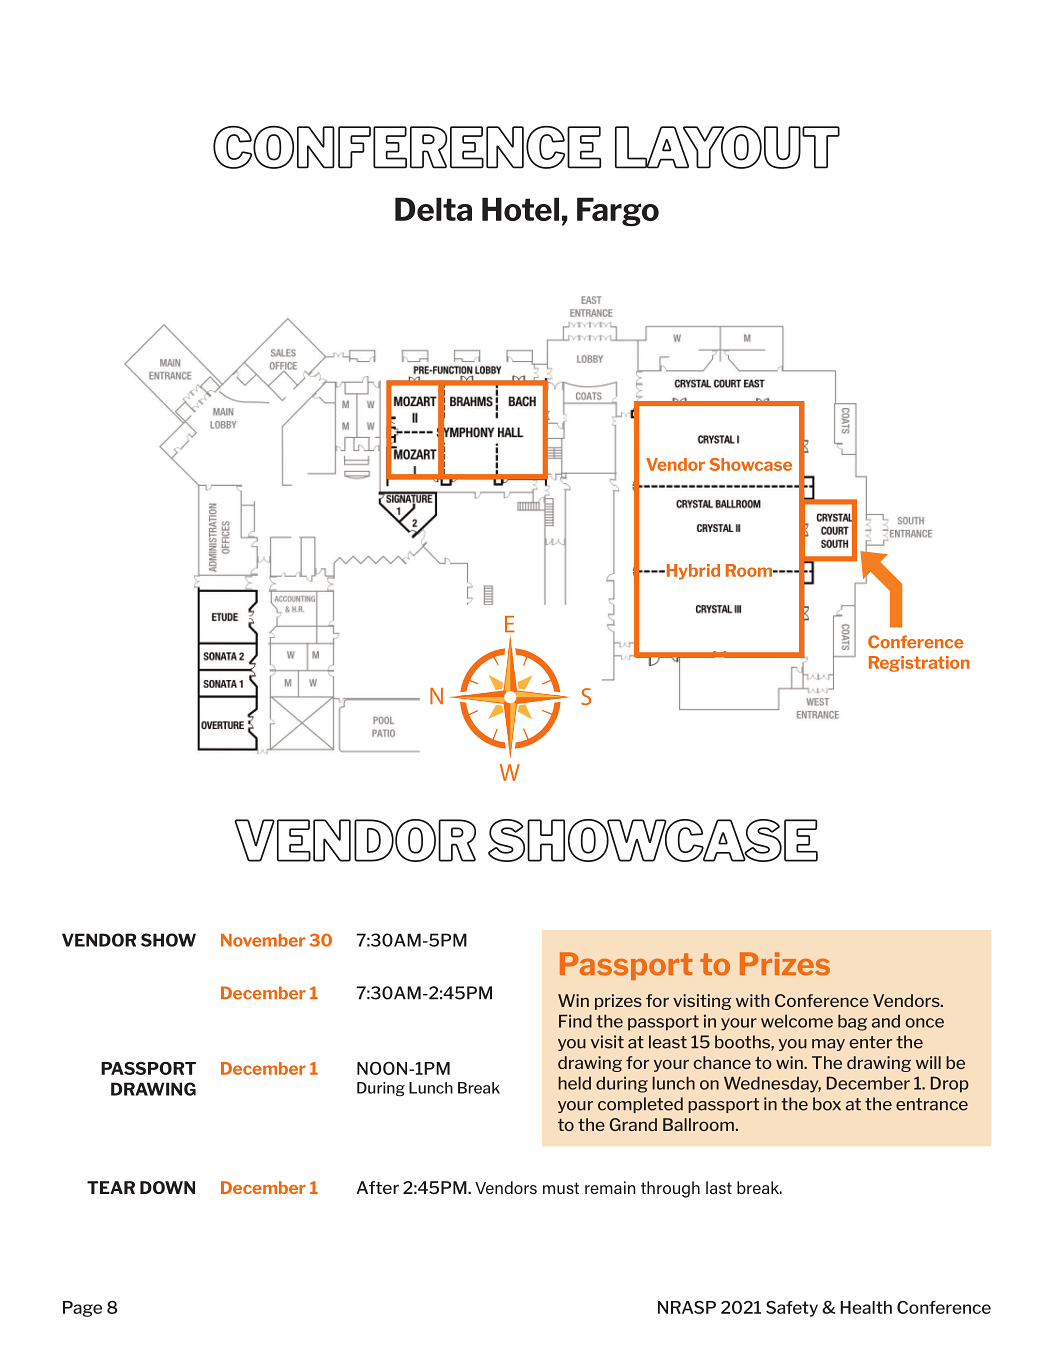 This document has width=1054, height=1364. Describe the element at coordinates (575, 1021) in the document. I see `Find` at that location.
